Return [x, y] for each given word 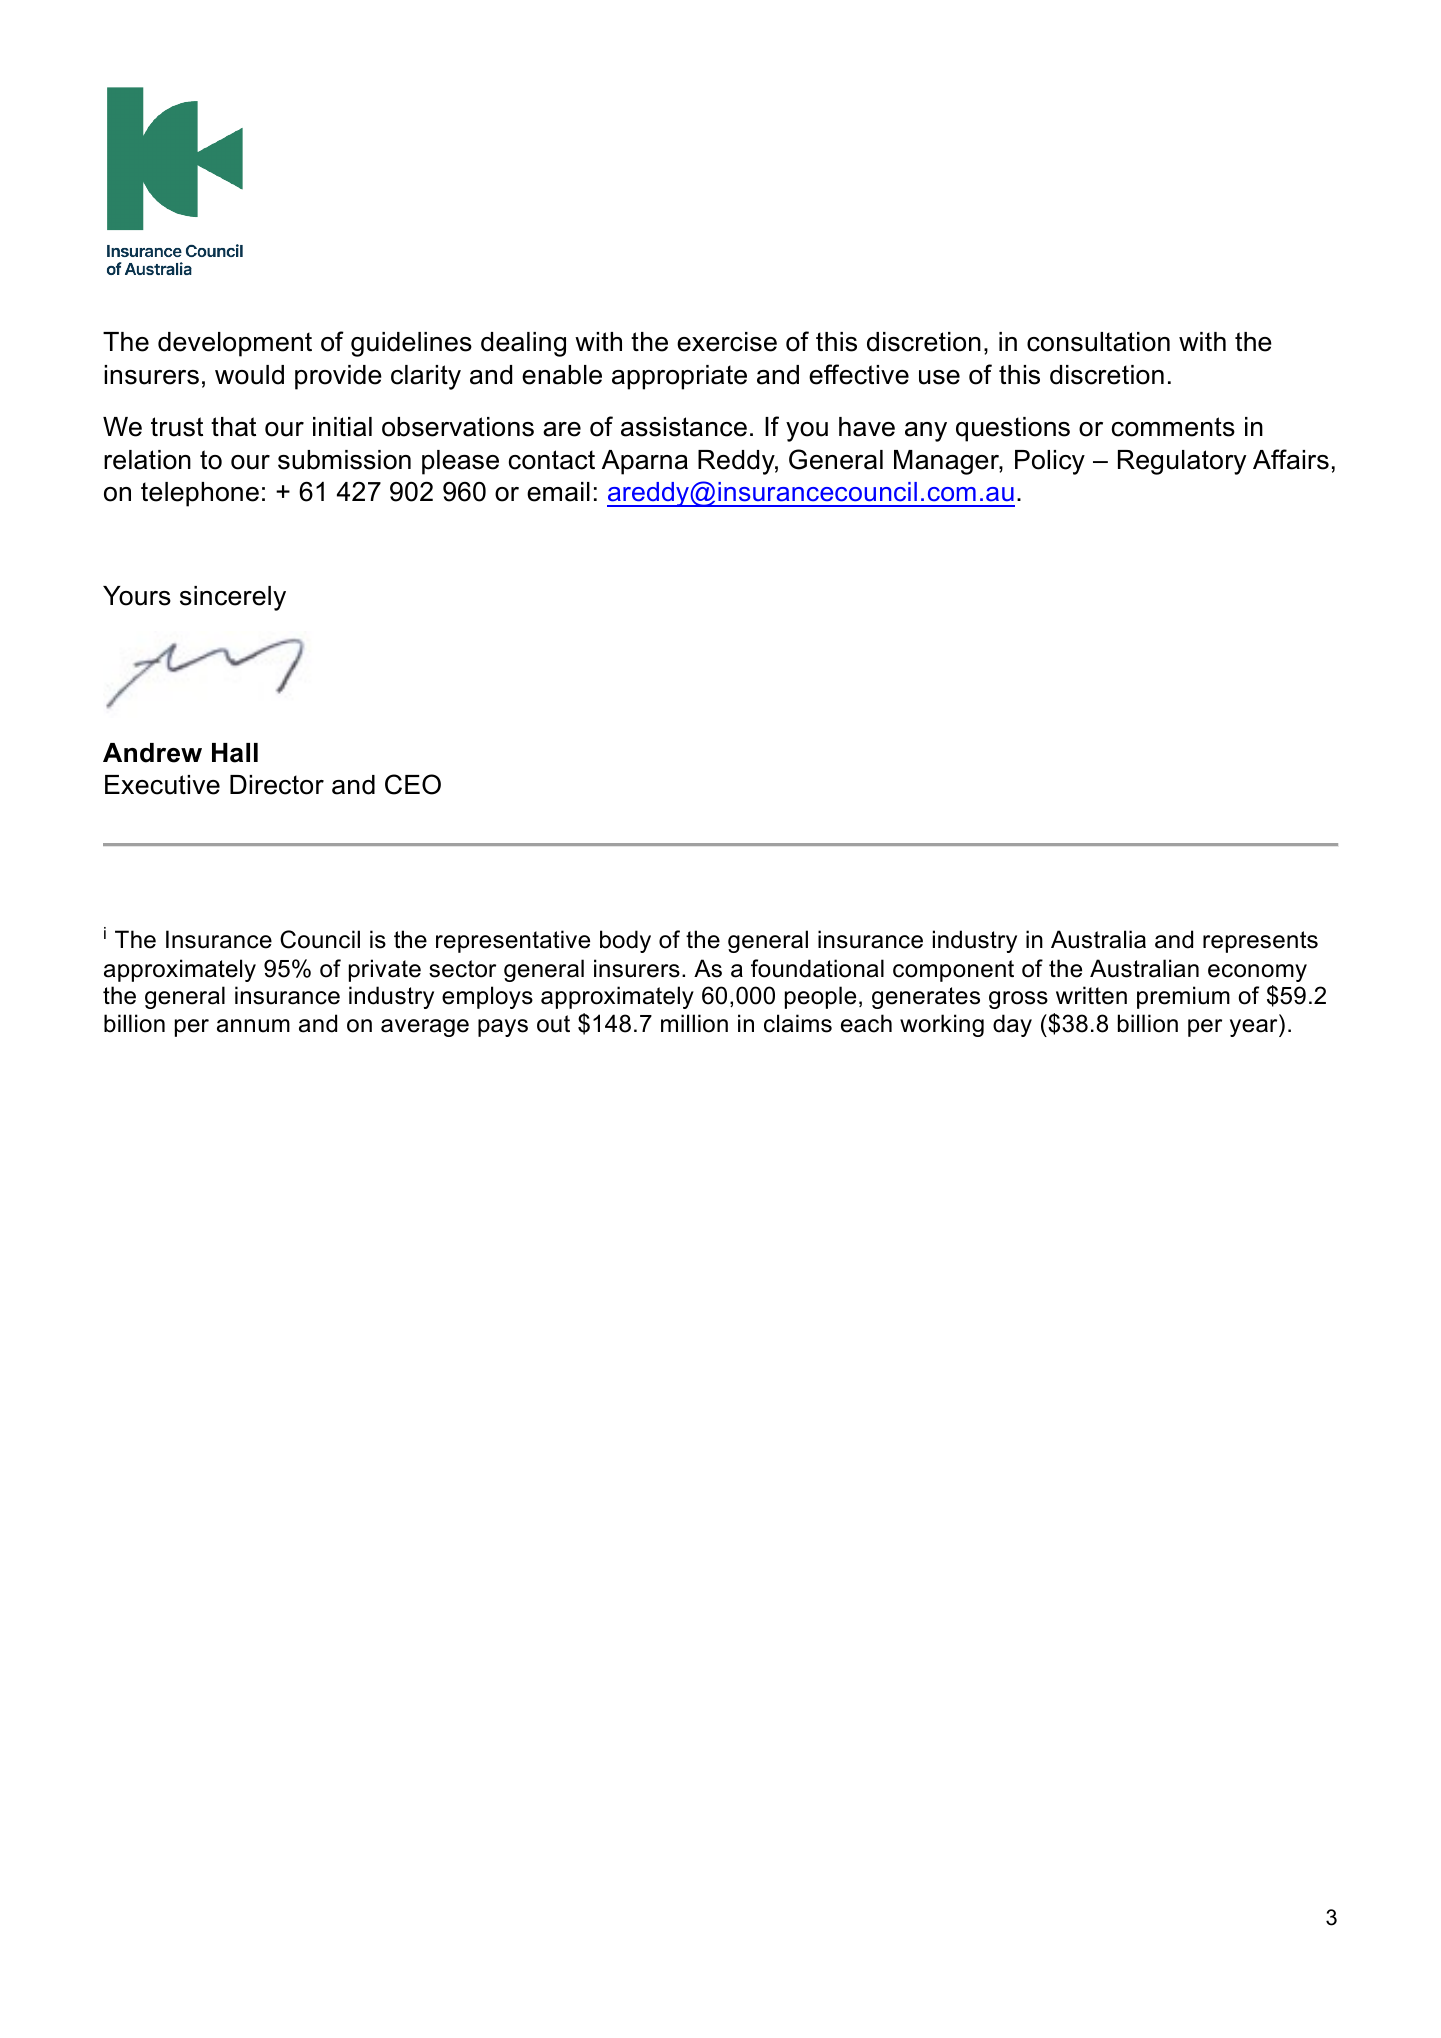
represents [1260, 942]
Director [277, 785]
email [558, 492]
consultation [1098, 342]
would [249, 375]
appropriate [679, 377]
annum [253, 1026]
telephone [200, 494]
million [694, 1023]
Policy [1050, 462]
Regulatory [1182, 462]
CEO [413, 784]
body [625, 941]
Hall [235, 753]
